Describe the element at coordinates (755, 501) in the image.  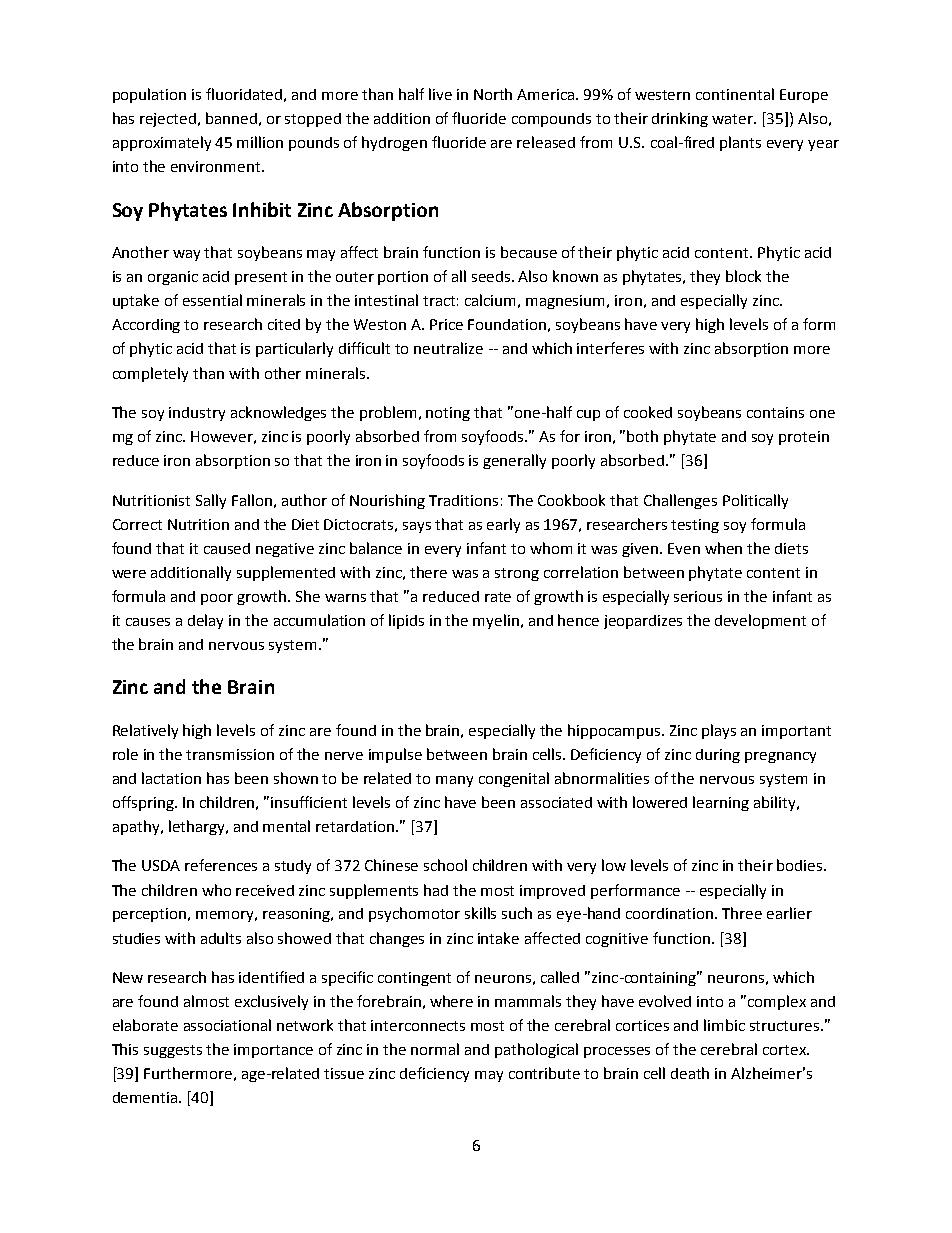
I see `Politically` at that location.
